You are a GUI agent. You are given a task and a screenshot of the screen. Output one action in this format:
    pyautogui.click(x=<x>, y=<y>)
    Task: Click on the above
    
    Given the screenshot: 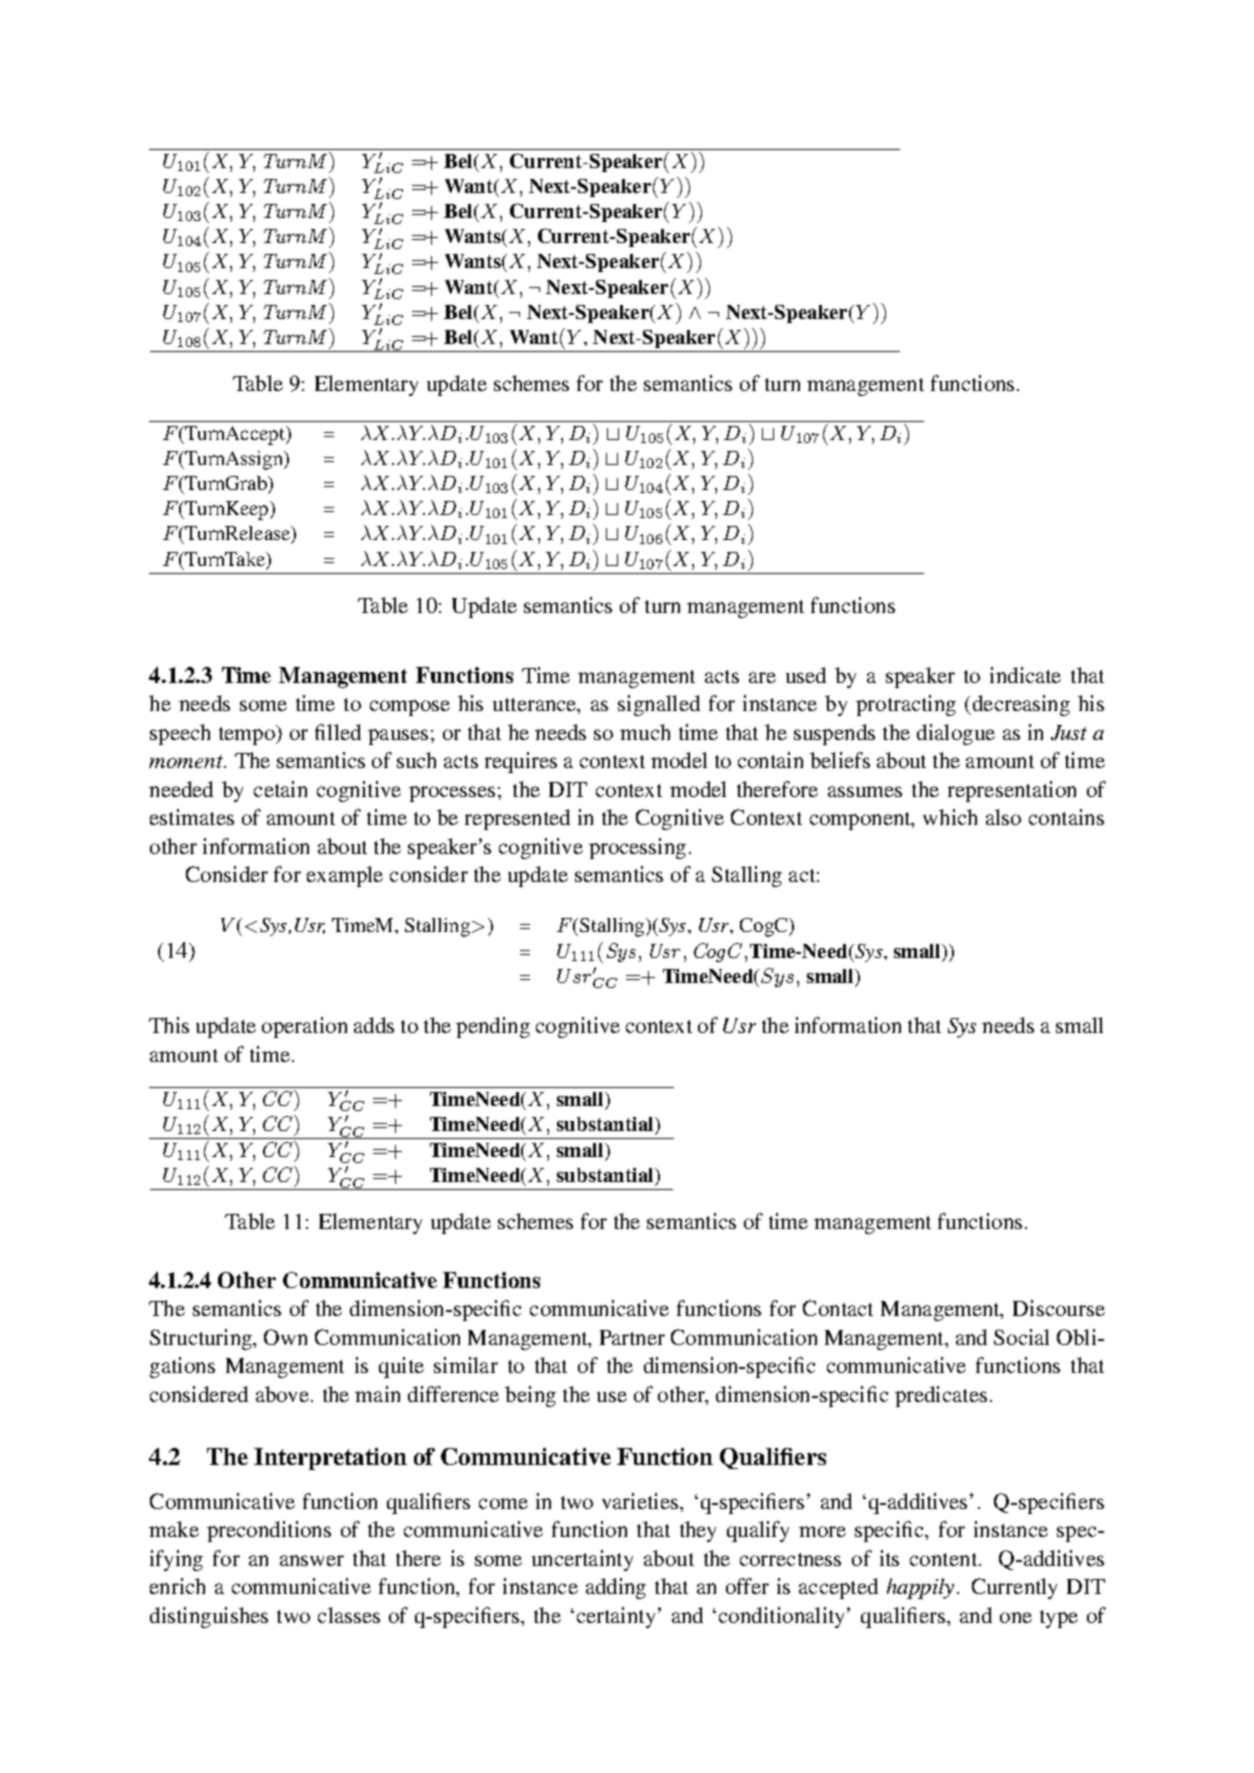 What is the action you would take?
    pyautogui.click(x=282, y=1394)
